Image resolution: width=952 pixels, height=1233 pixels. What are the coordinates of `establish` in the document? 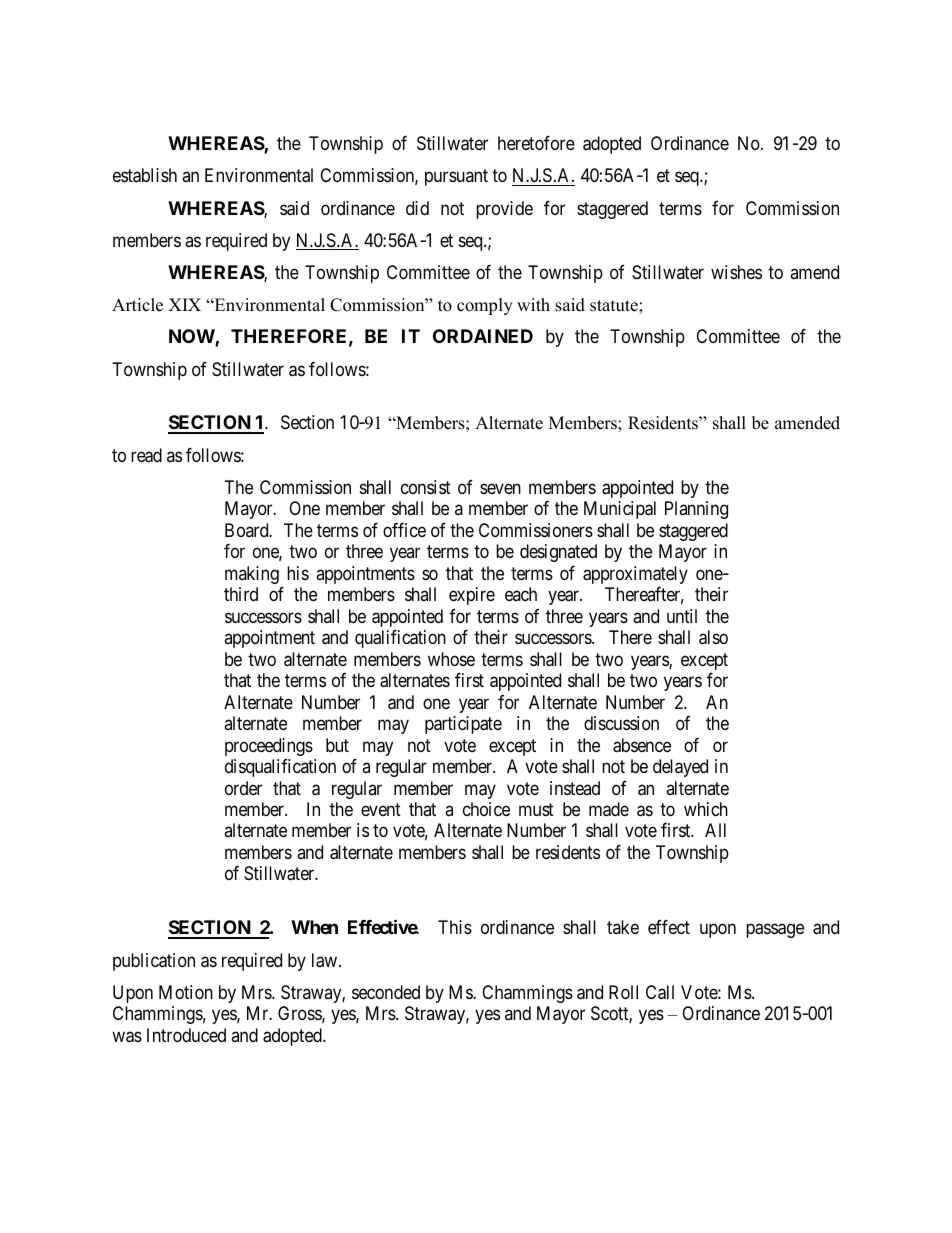 It's located at (145, 175).
